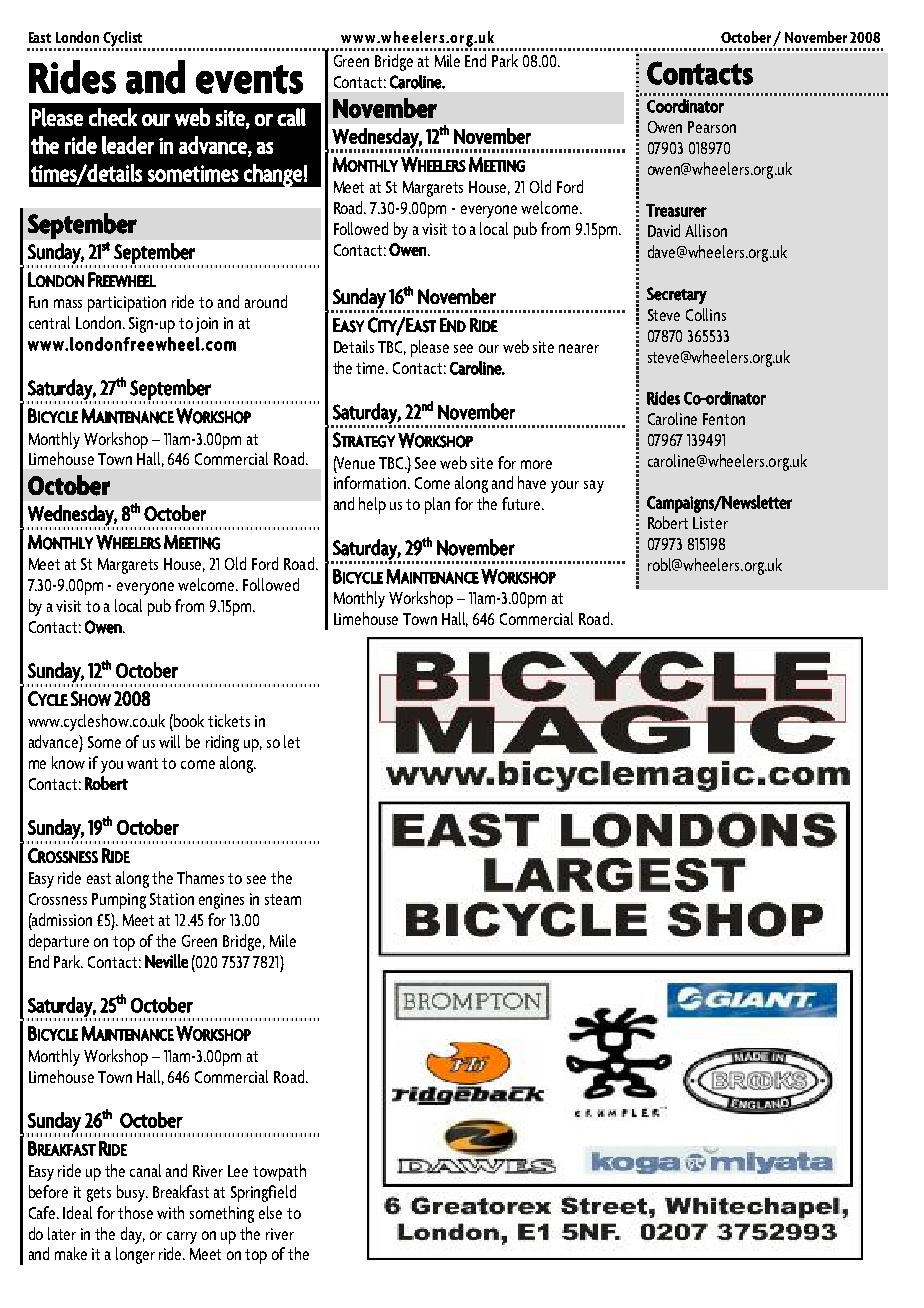  Describe the element at coordinates (113, 117) in the image. I see `check` at that location.
